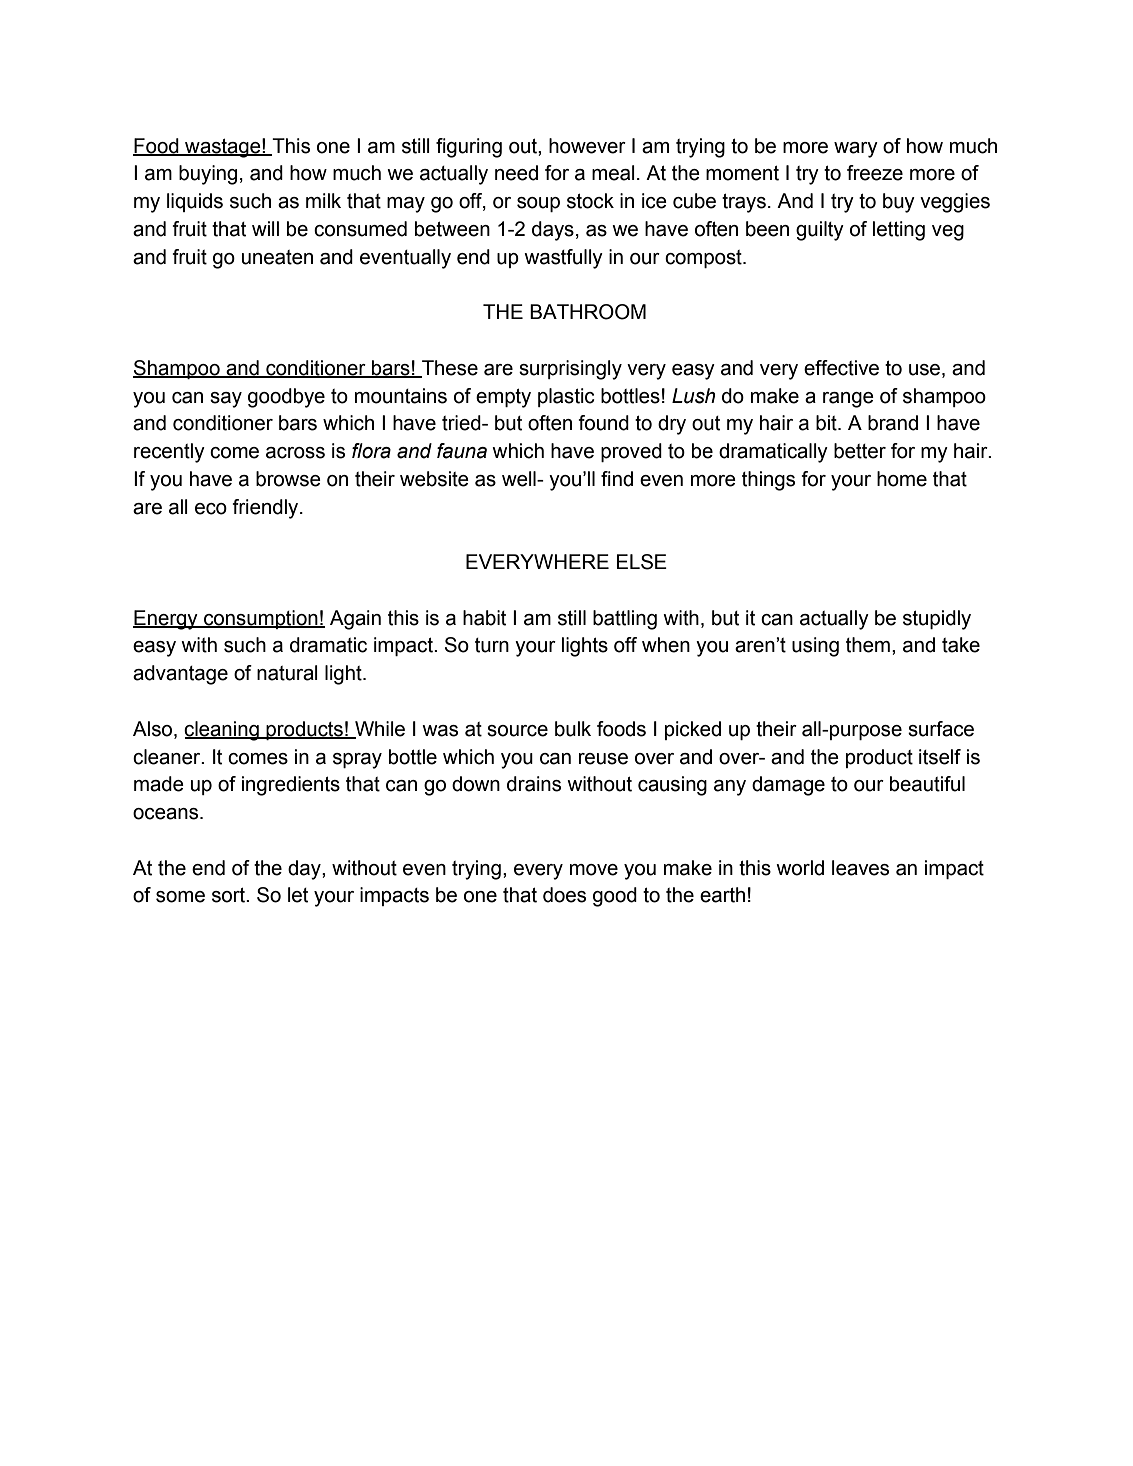 This screenshot has height=1466, width=1133. Describe the element at coordinates (875, 173) in the screenshot. I see `freeze` at that location.
